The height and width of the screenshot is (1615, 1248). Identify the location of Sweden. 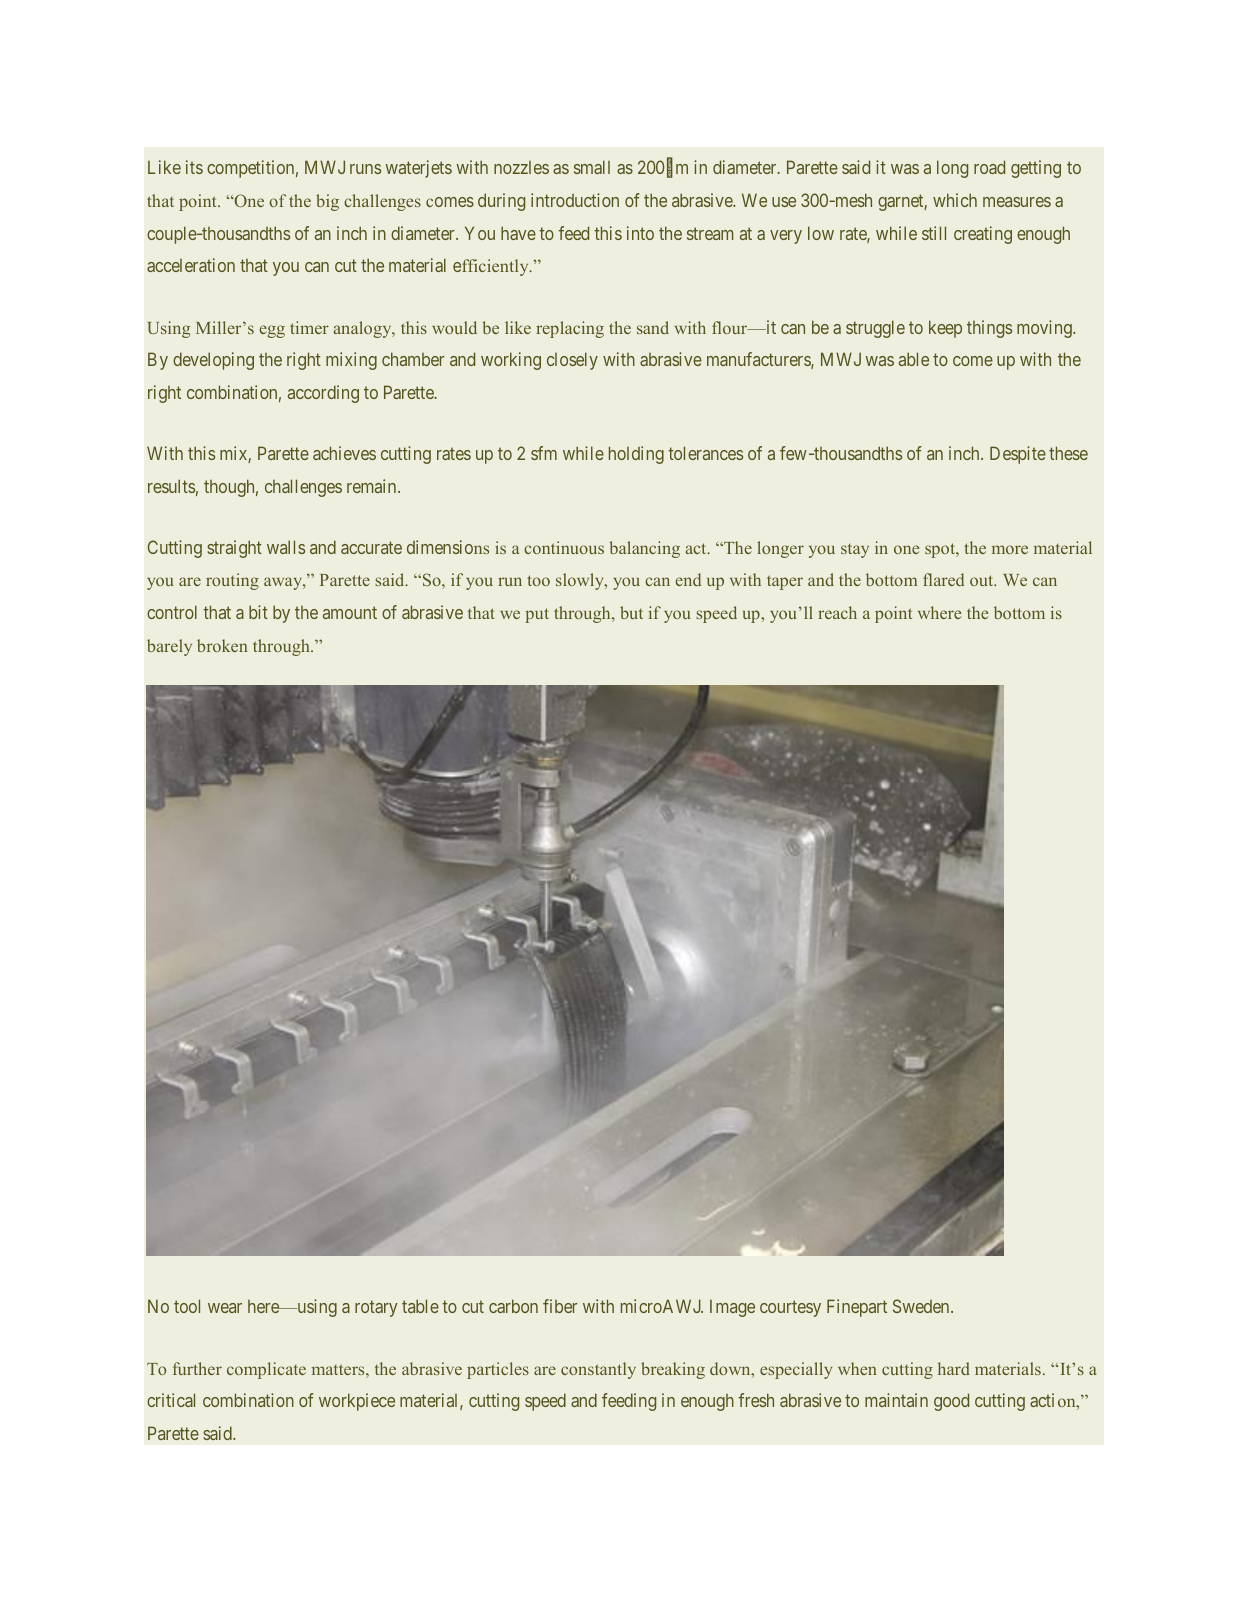
(922, 1306).
